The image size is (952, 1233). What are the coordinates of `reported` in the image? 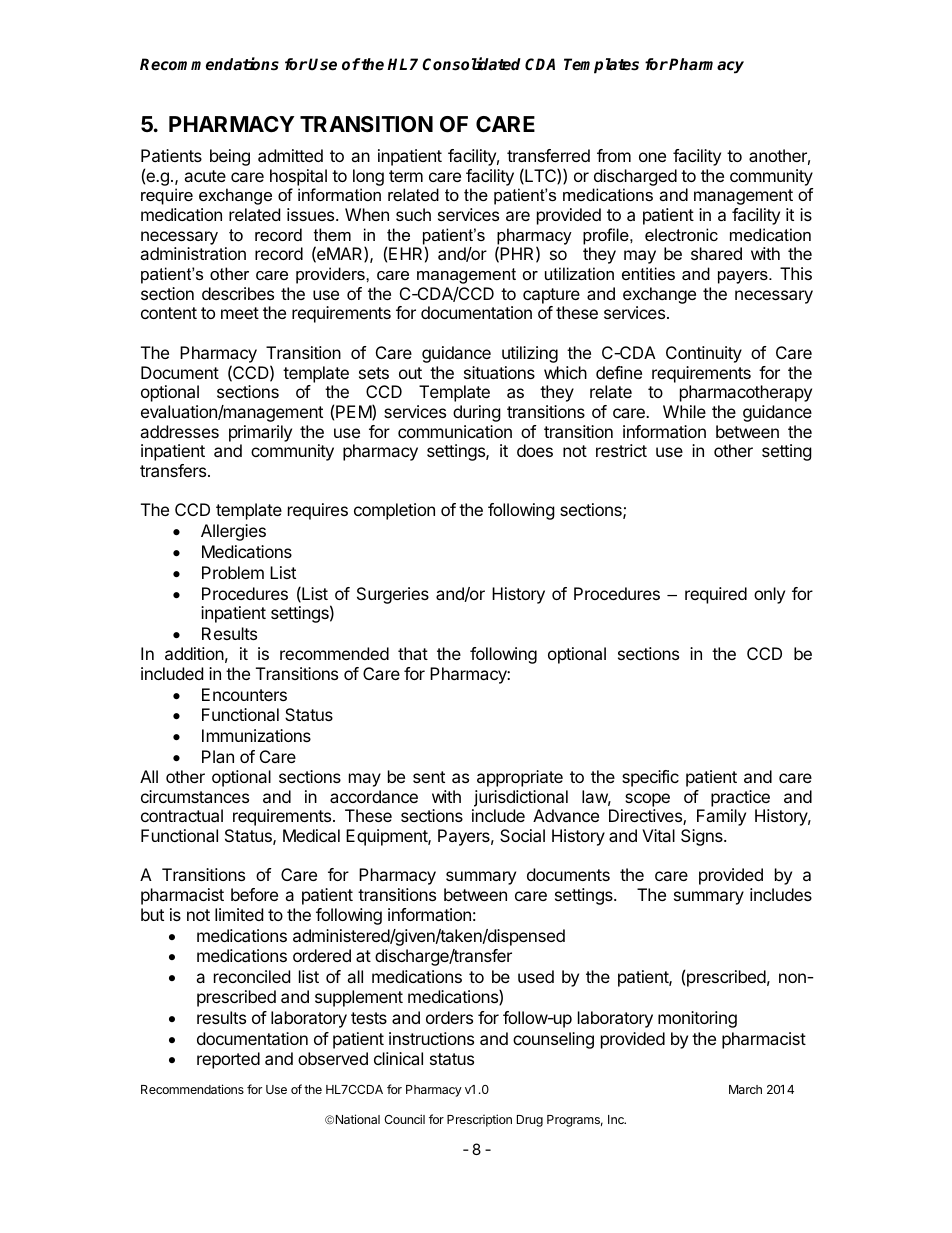 It's located at (228, 1060).
